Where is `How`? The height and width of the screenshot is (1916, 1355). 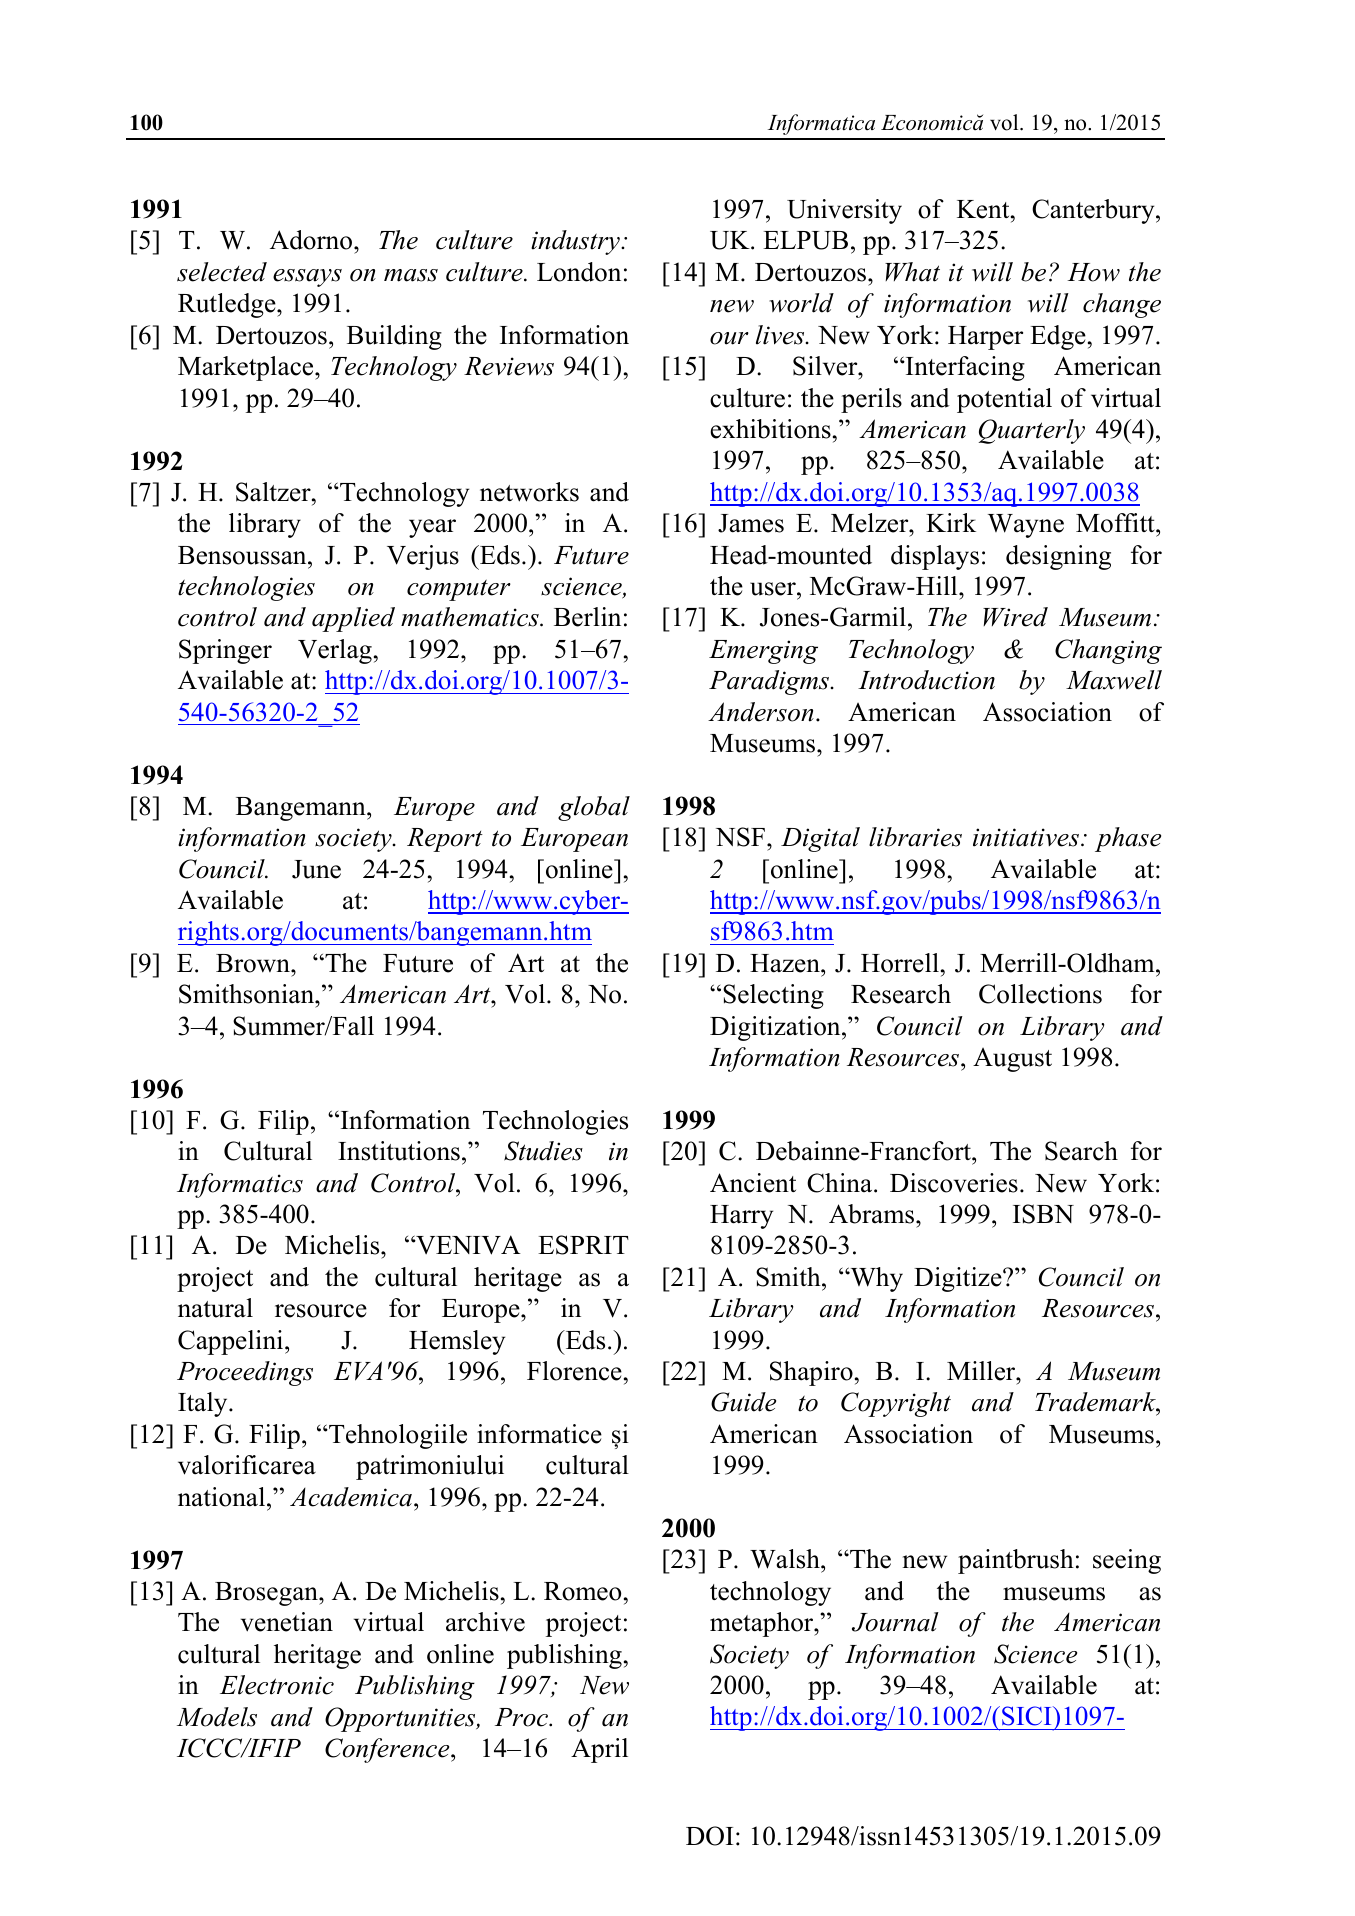
How is located at coordinates (1093, 272).
